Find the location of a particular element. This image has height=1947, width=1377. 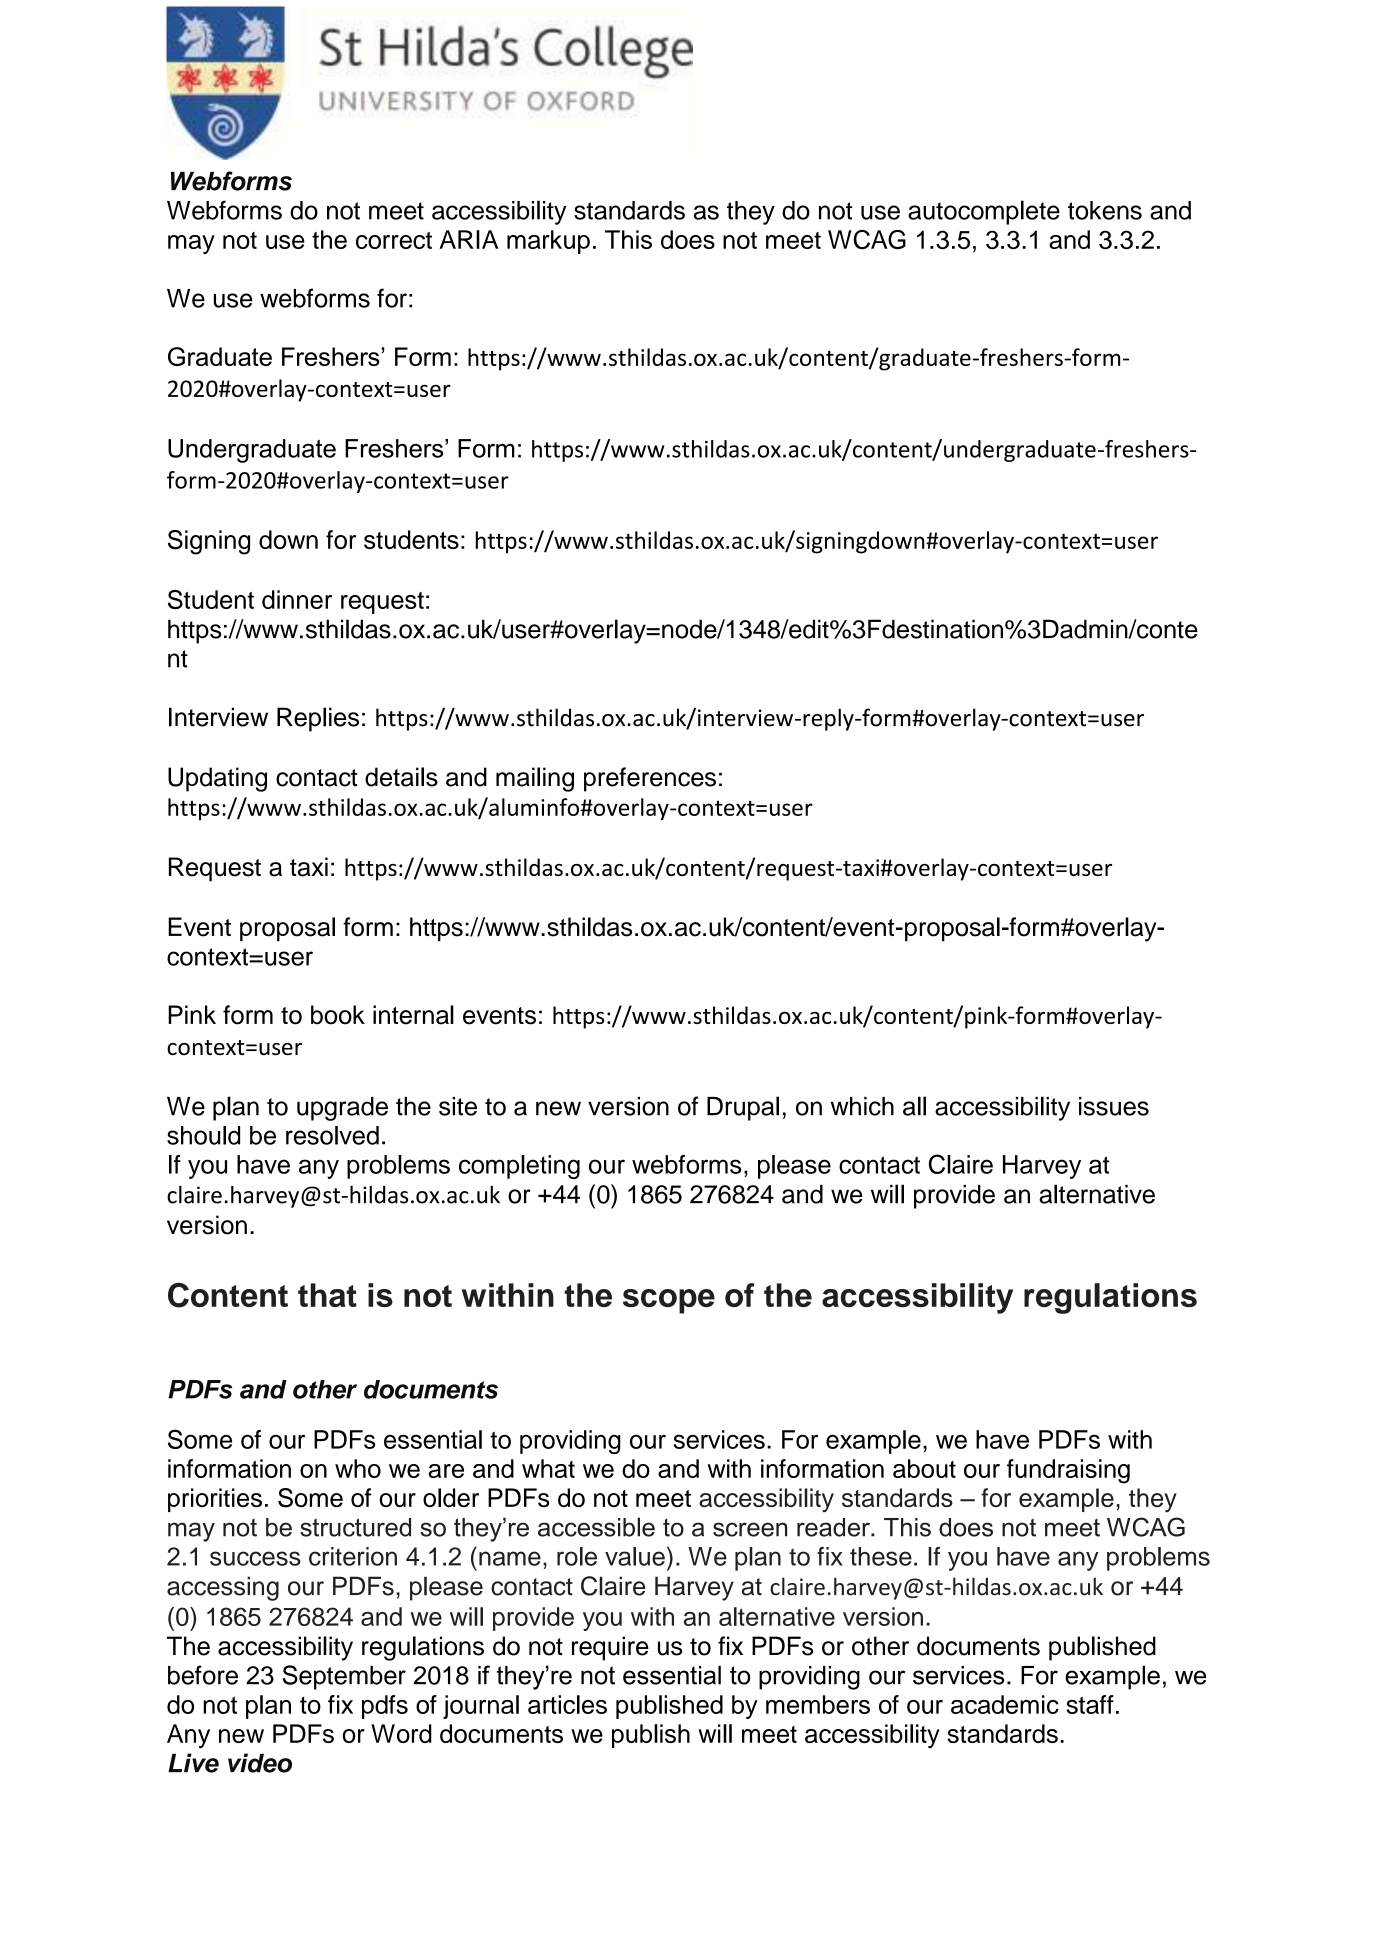

September is located at coordinates (344, 1677).
